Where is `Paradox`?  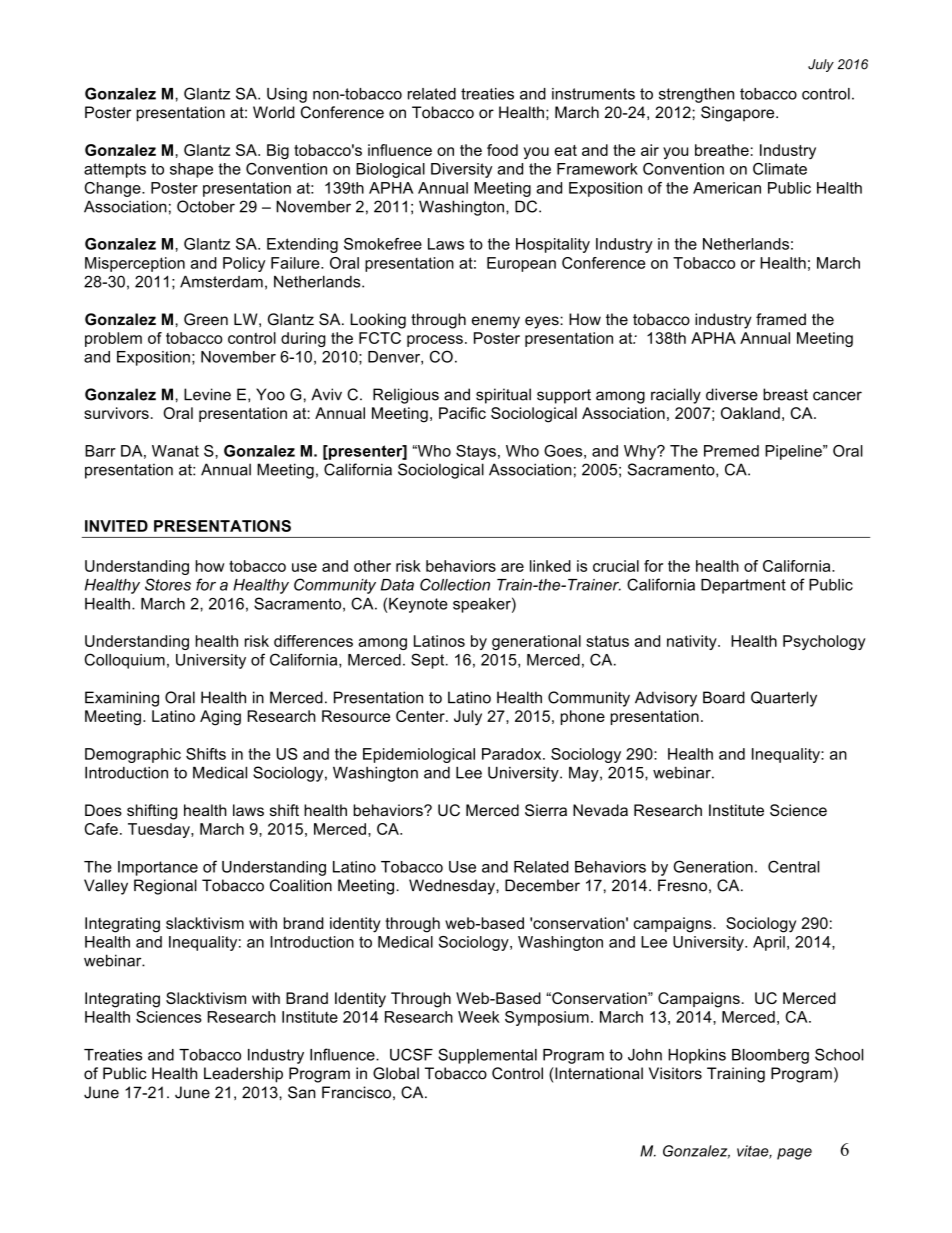 Paradox is located at coordinates (513, 754).
